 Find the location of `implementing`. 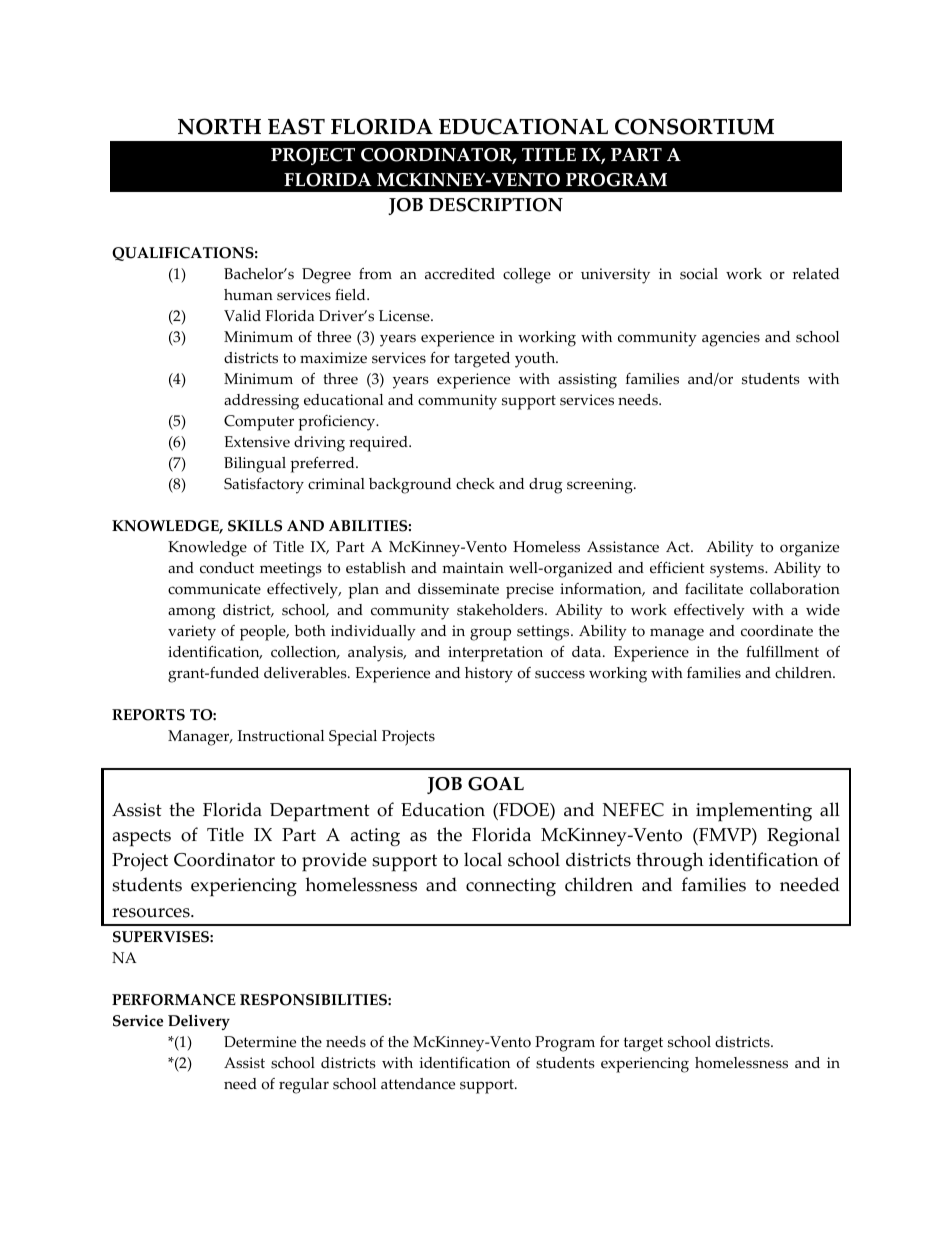

implementing is located at coordinates (754, 812).
